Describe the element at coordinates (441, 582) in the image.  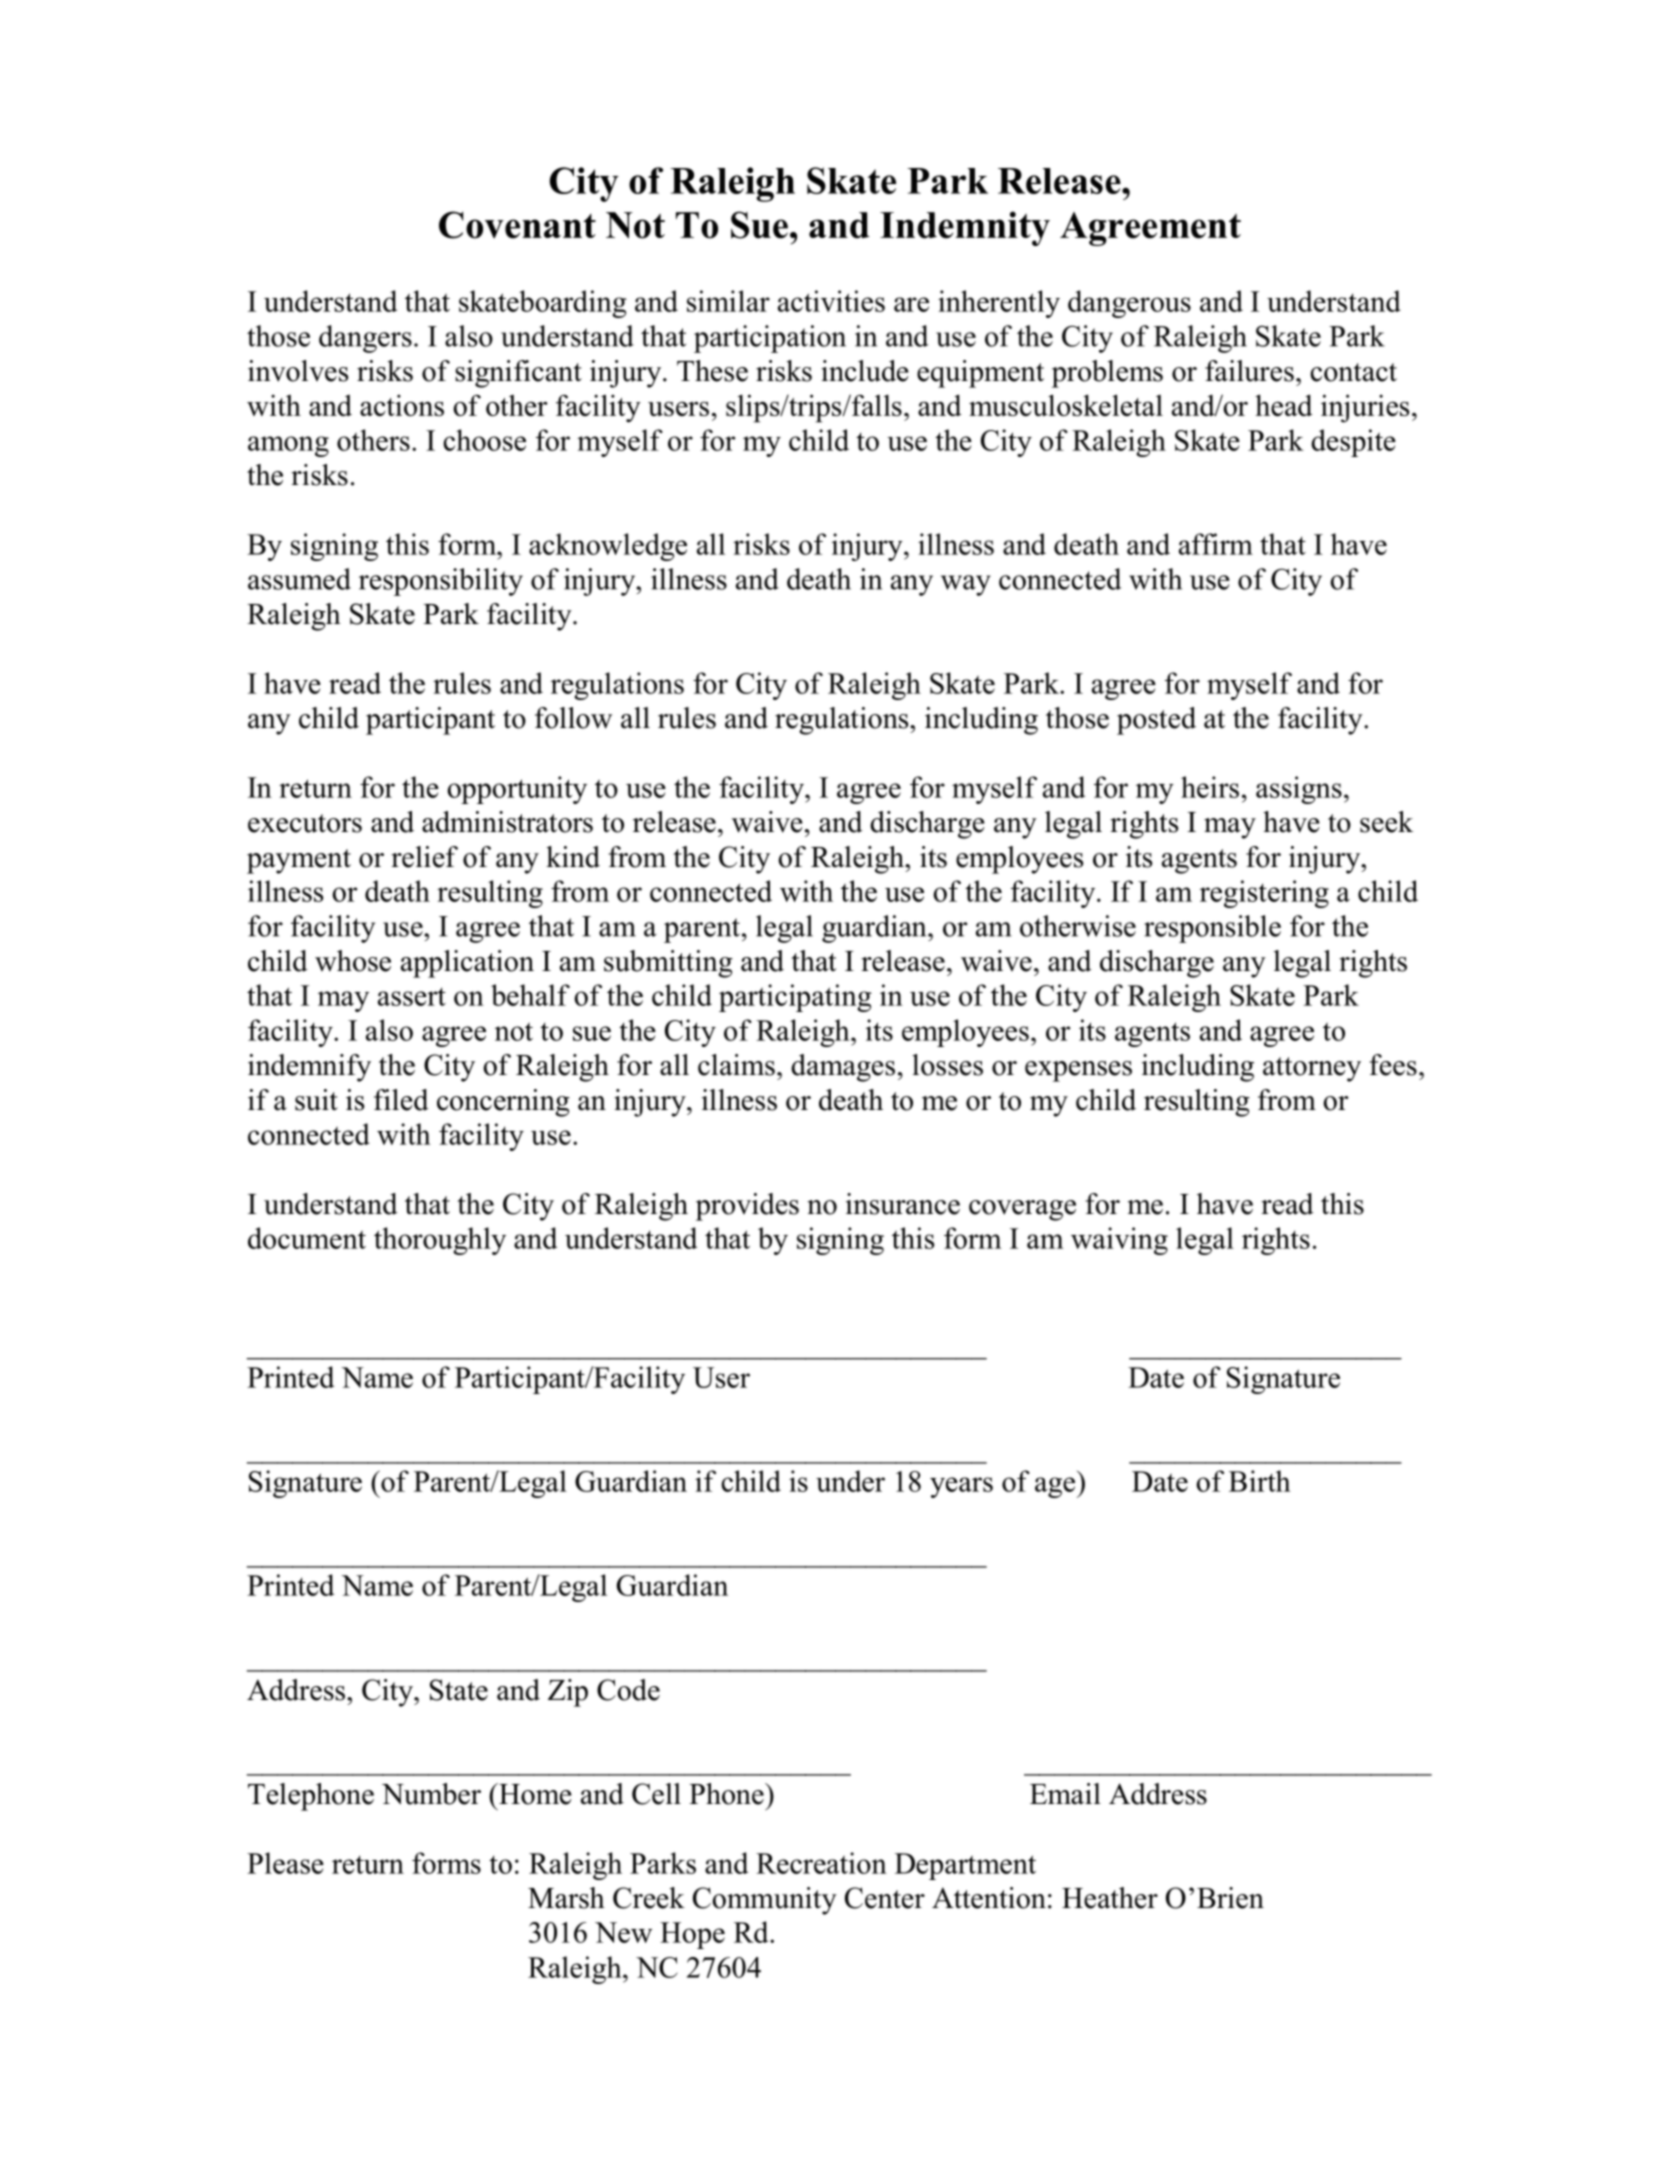
I see `responsibility` at that location.
